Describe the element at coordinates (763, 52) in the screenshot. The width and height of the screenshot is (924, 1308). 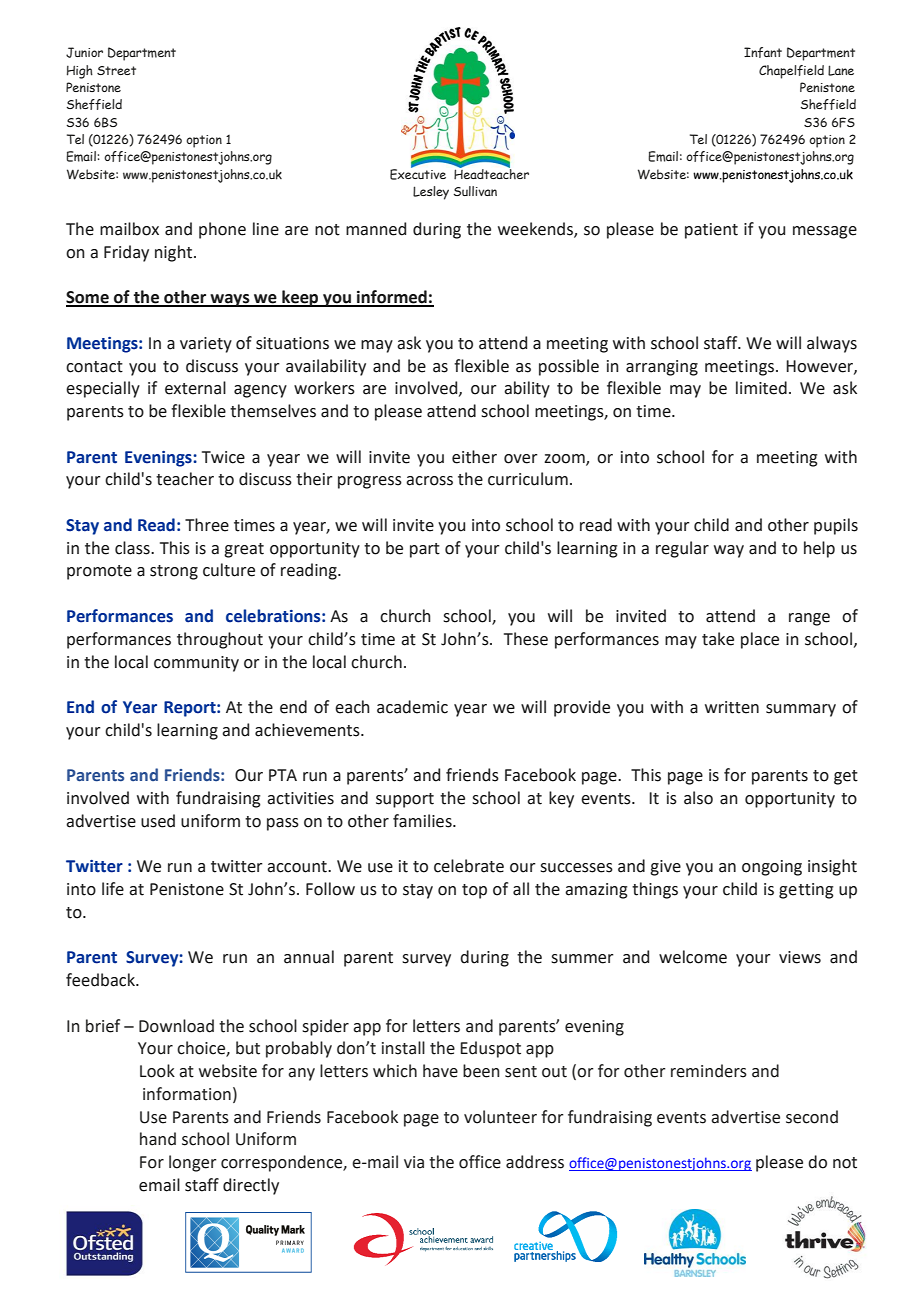
I see `Infant` at that location.
